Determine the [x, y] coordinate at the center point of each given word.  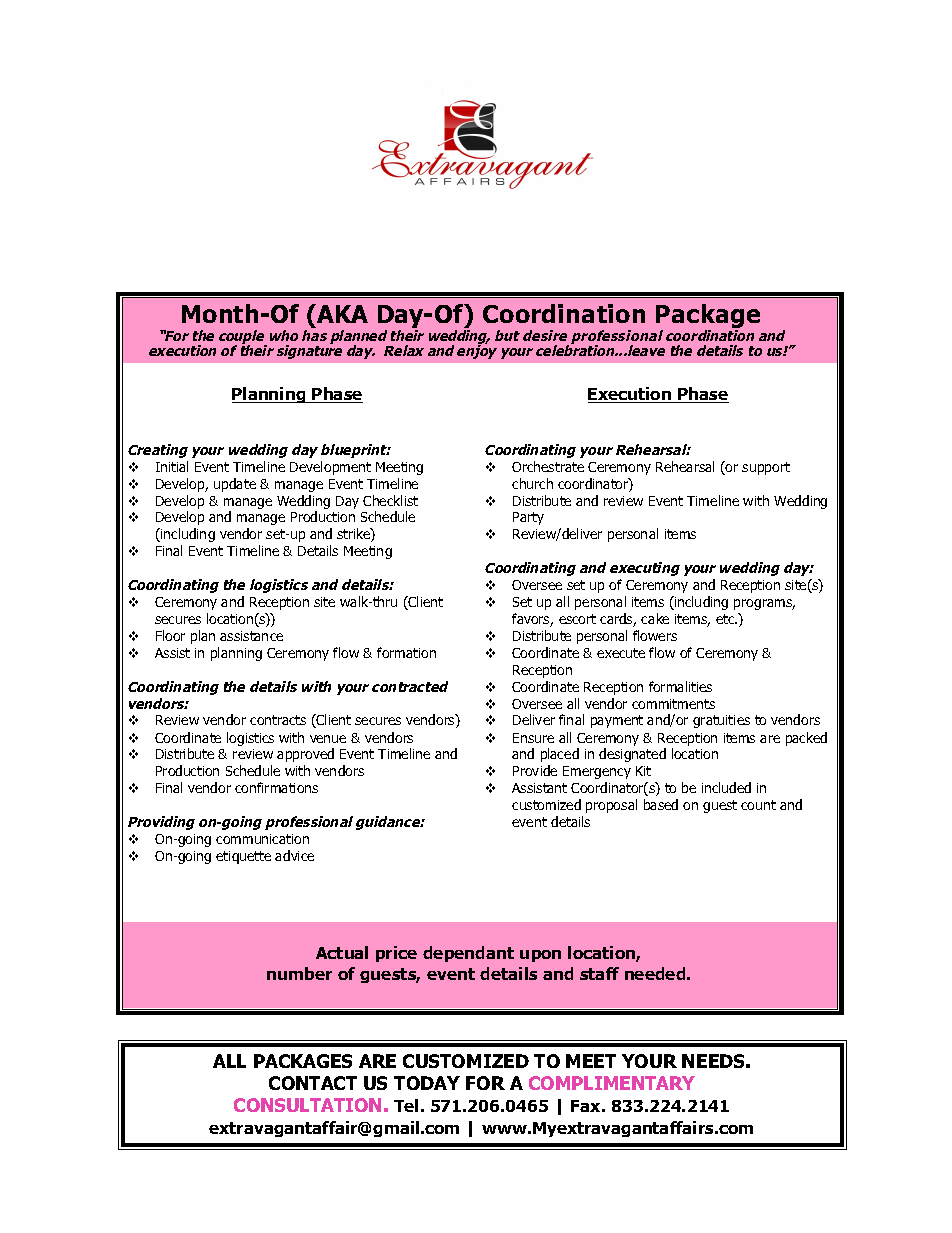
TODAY [427, 1083]
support [766, 468]
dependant [468, 954]
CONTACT [313, 1083]
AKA [341, 313]
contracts [278, 720]
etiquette [243, 857]
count [758, 805]
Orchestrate [548, 466]
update [235, 485]
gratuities [721, 721]
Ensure [533, 738]
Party [528, 518]
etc [726, 619]
